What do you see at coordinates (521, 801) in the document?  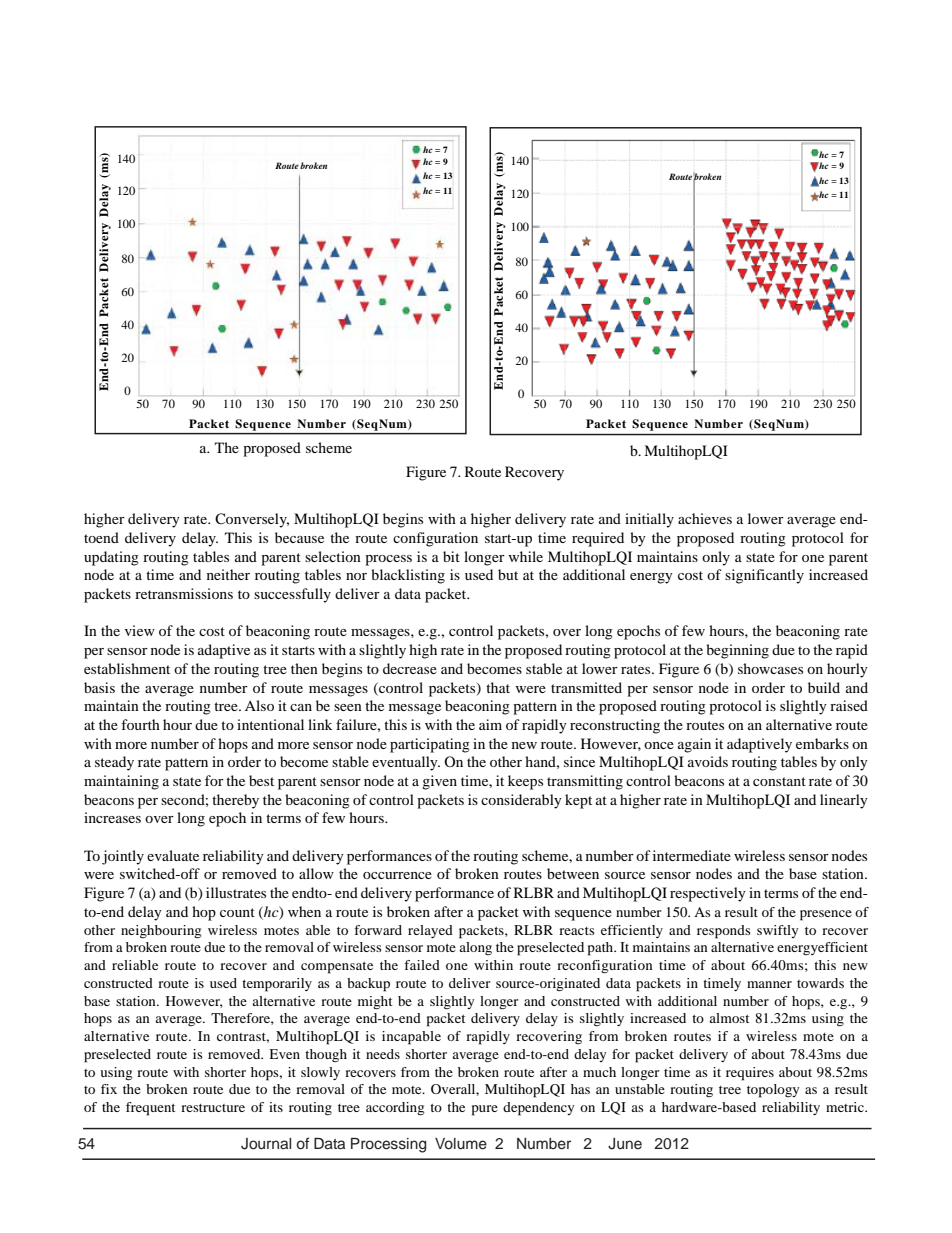 I see `considerably` at bounding box center [521, 801].
